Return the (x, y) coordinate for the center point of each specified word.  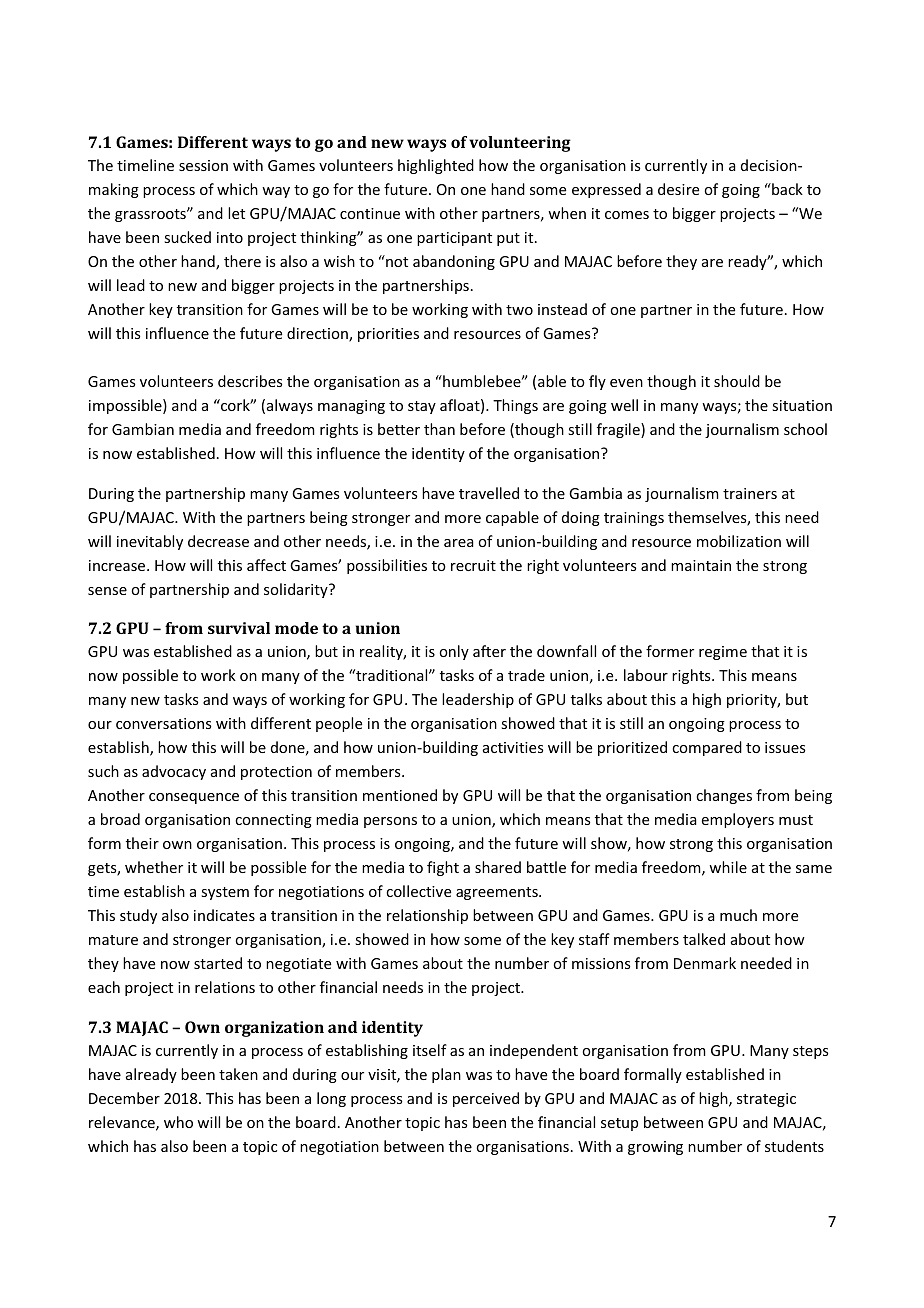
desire (678, 189)
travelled (489, 493)
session (203, 165)
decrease (218, 541)
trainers (750, 493)
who (178, 1122)
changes (724, 796)
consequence (194, 798)
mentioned (400, 795)
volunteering (520, 144)
